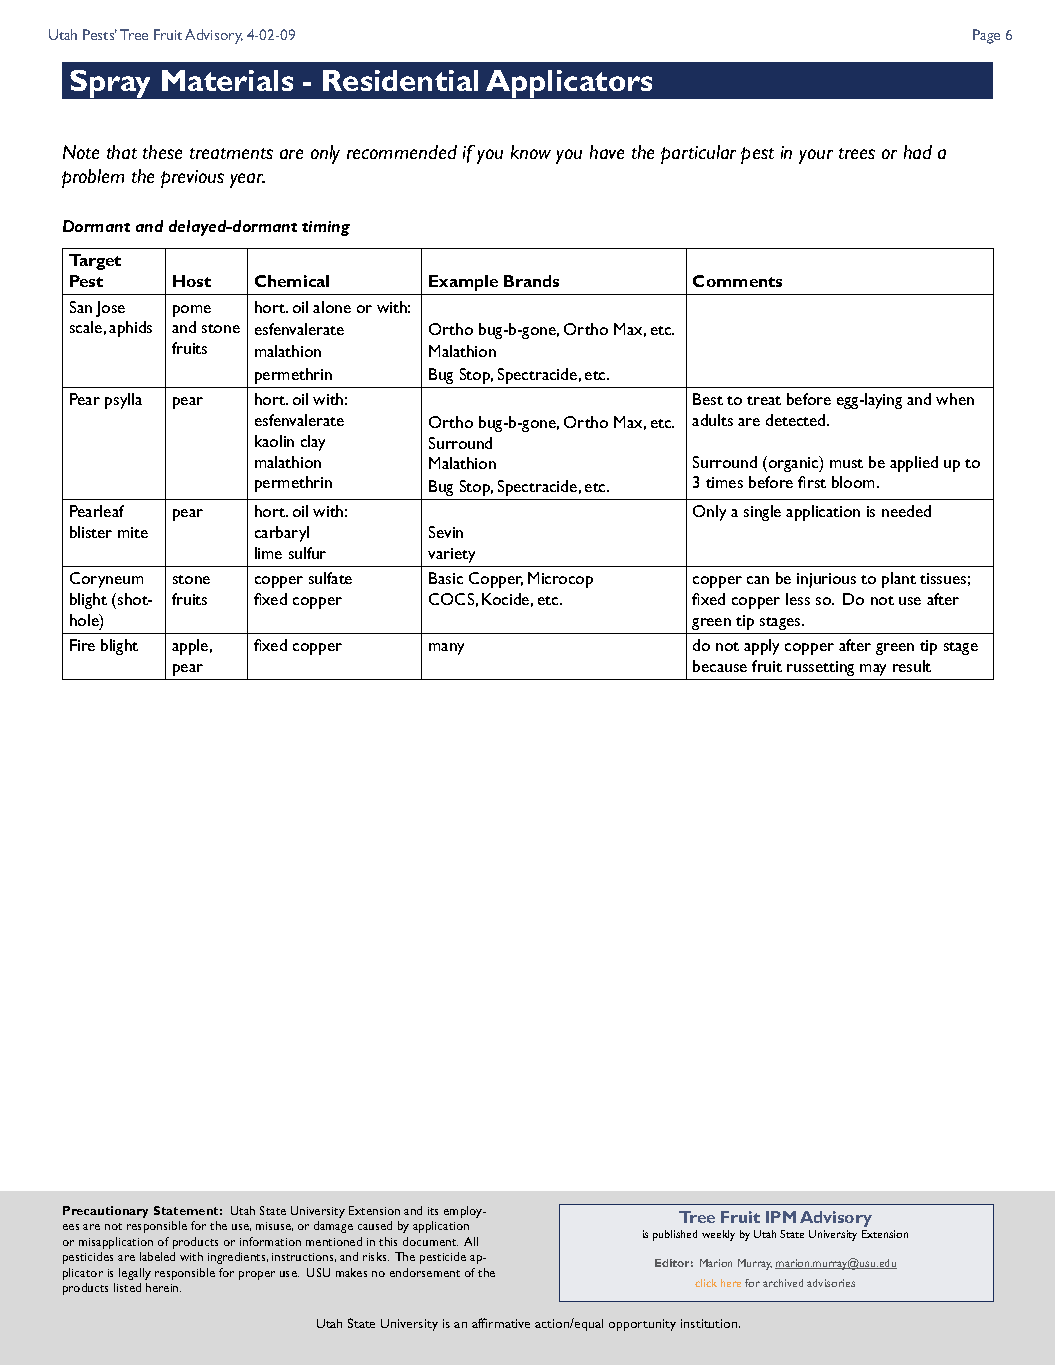 This image has width=1055, height=1365. I want to click on Materials, so click(227, 80).
